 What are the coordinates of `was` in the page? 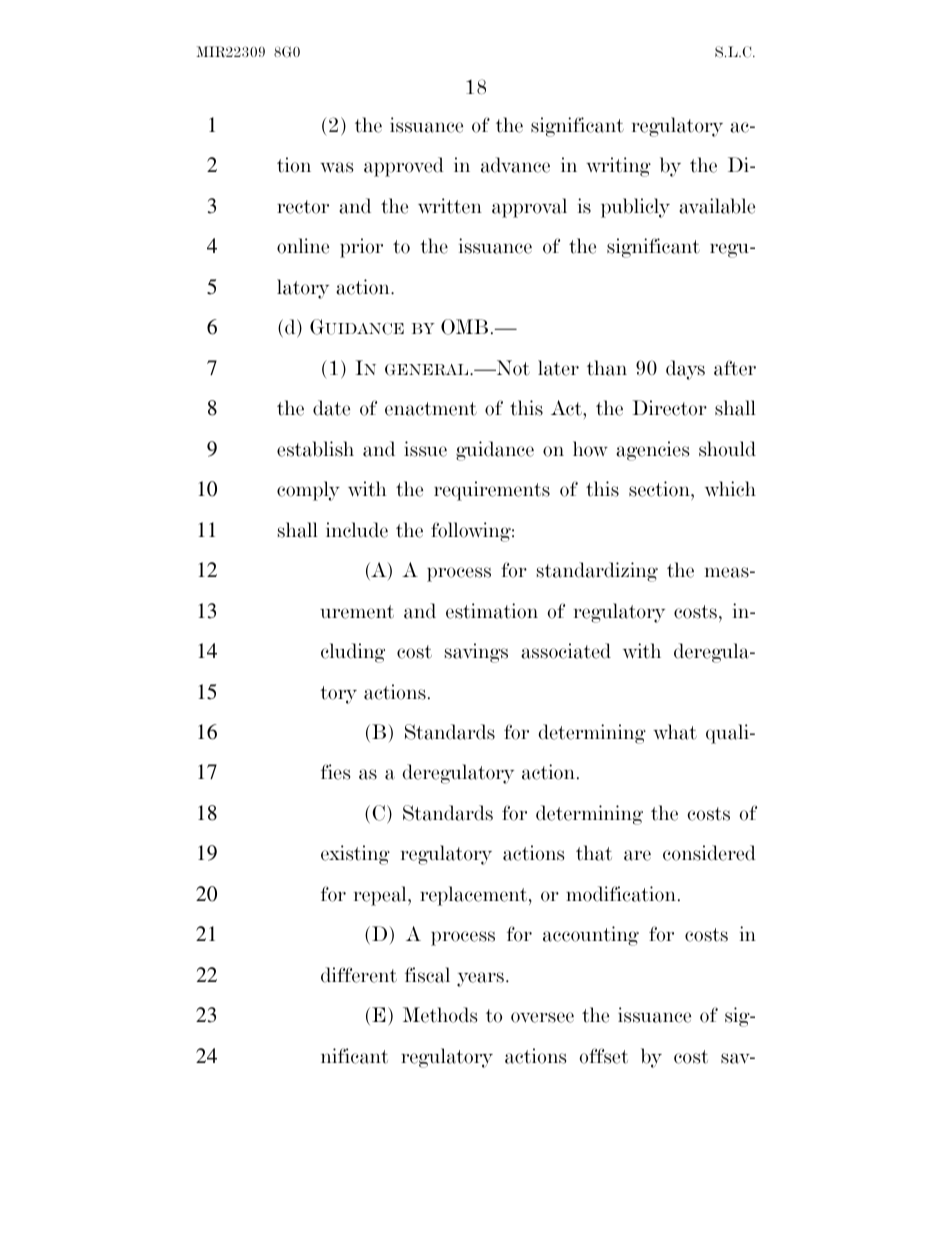 It's located at (336, 167).
